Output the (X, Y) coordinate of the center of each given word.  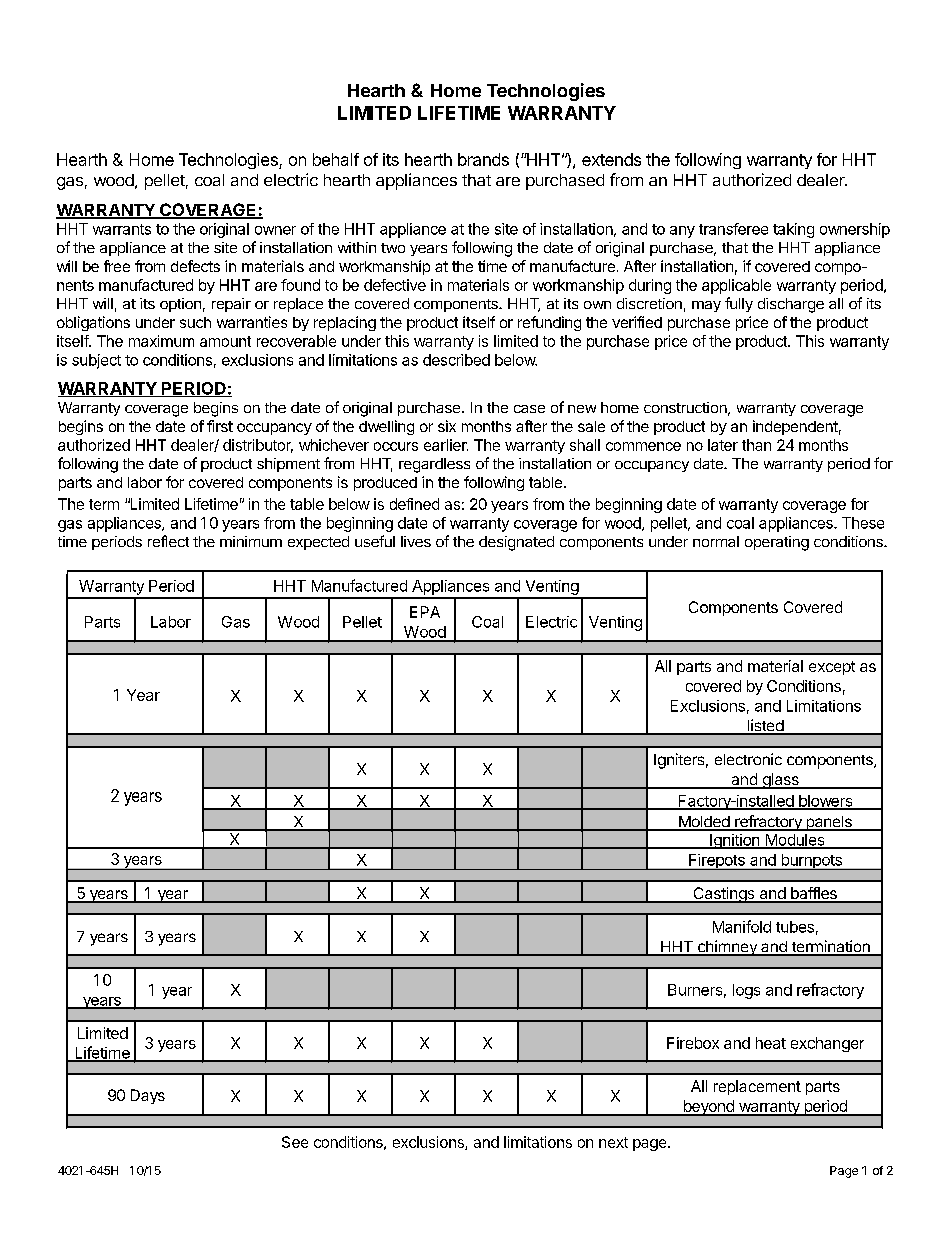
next (613, 1142)
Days (148, 1096)
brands (483, 159)
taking (793, 230)
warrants (122, 229)
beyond (708, 1108)
